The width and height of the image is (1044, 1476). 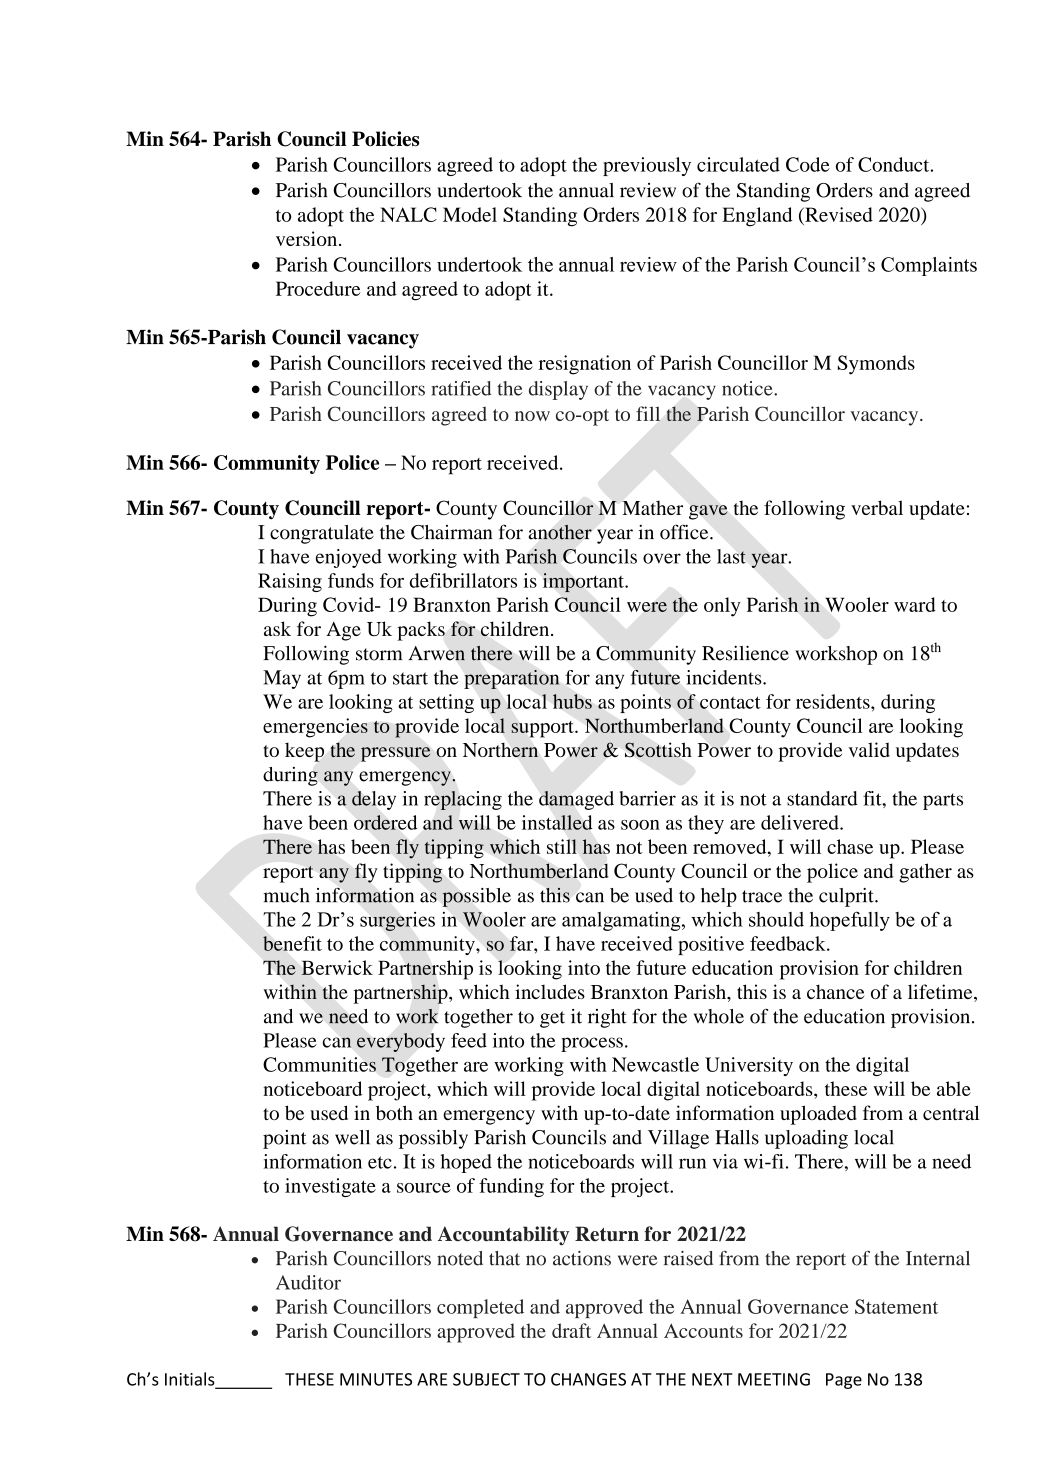 What do you see at coordinates (647, 166) in the image?
I see `previously` at bounding box center [647, 166].
